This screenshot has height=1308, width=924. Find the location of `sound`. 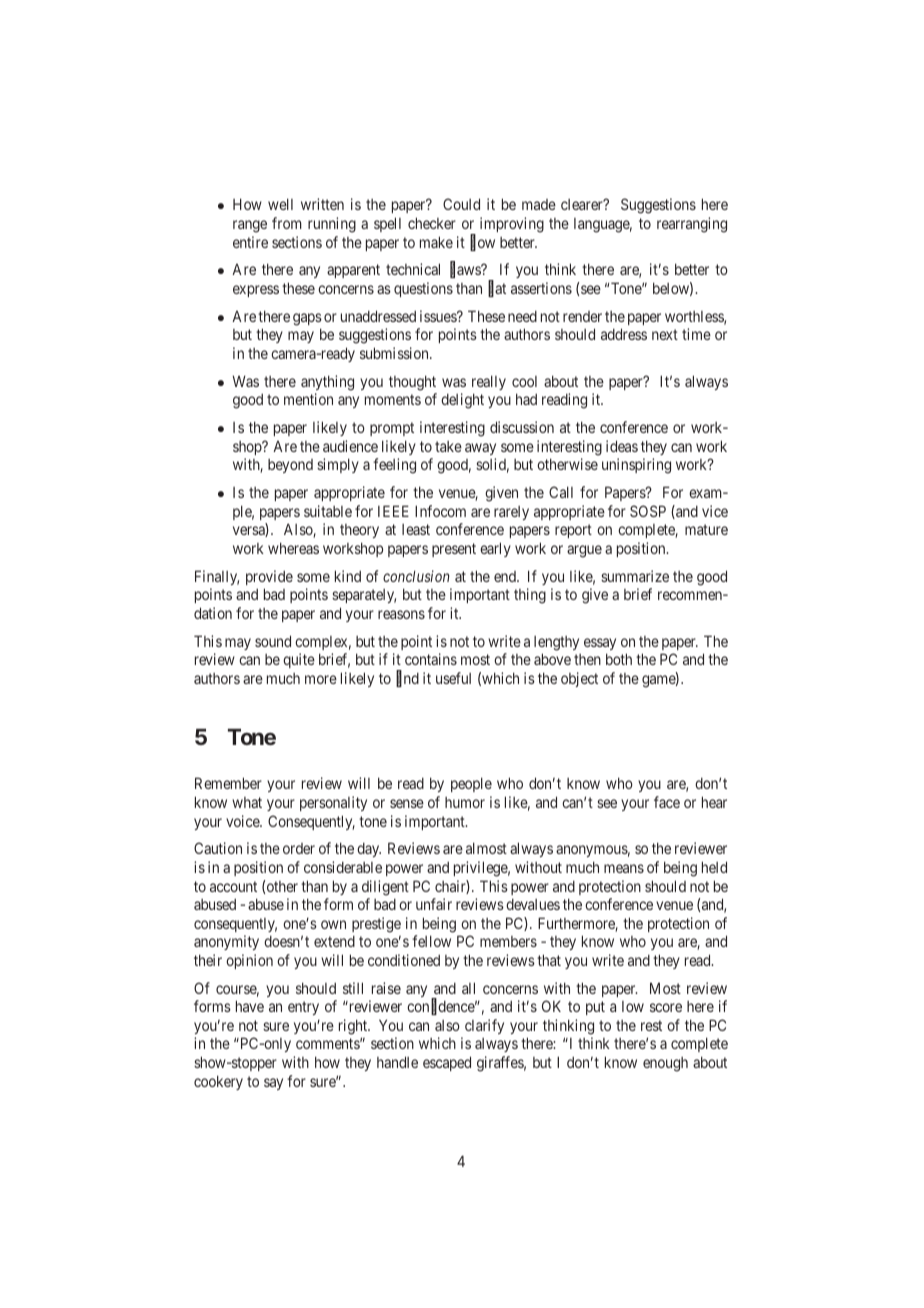

sound is located at coordinates (273, 641).
